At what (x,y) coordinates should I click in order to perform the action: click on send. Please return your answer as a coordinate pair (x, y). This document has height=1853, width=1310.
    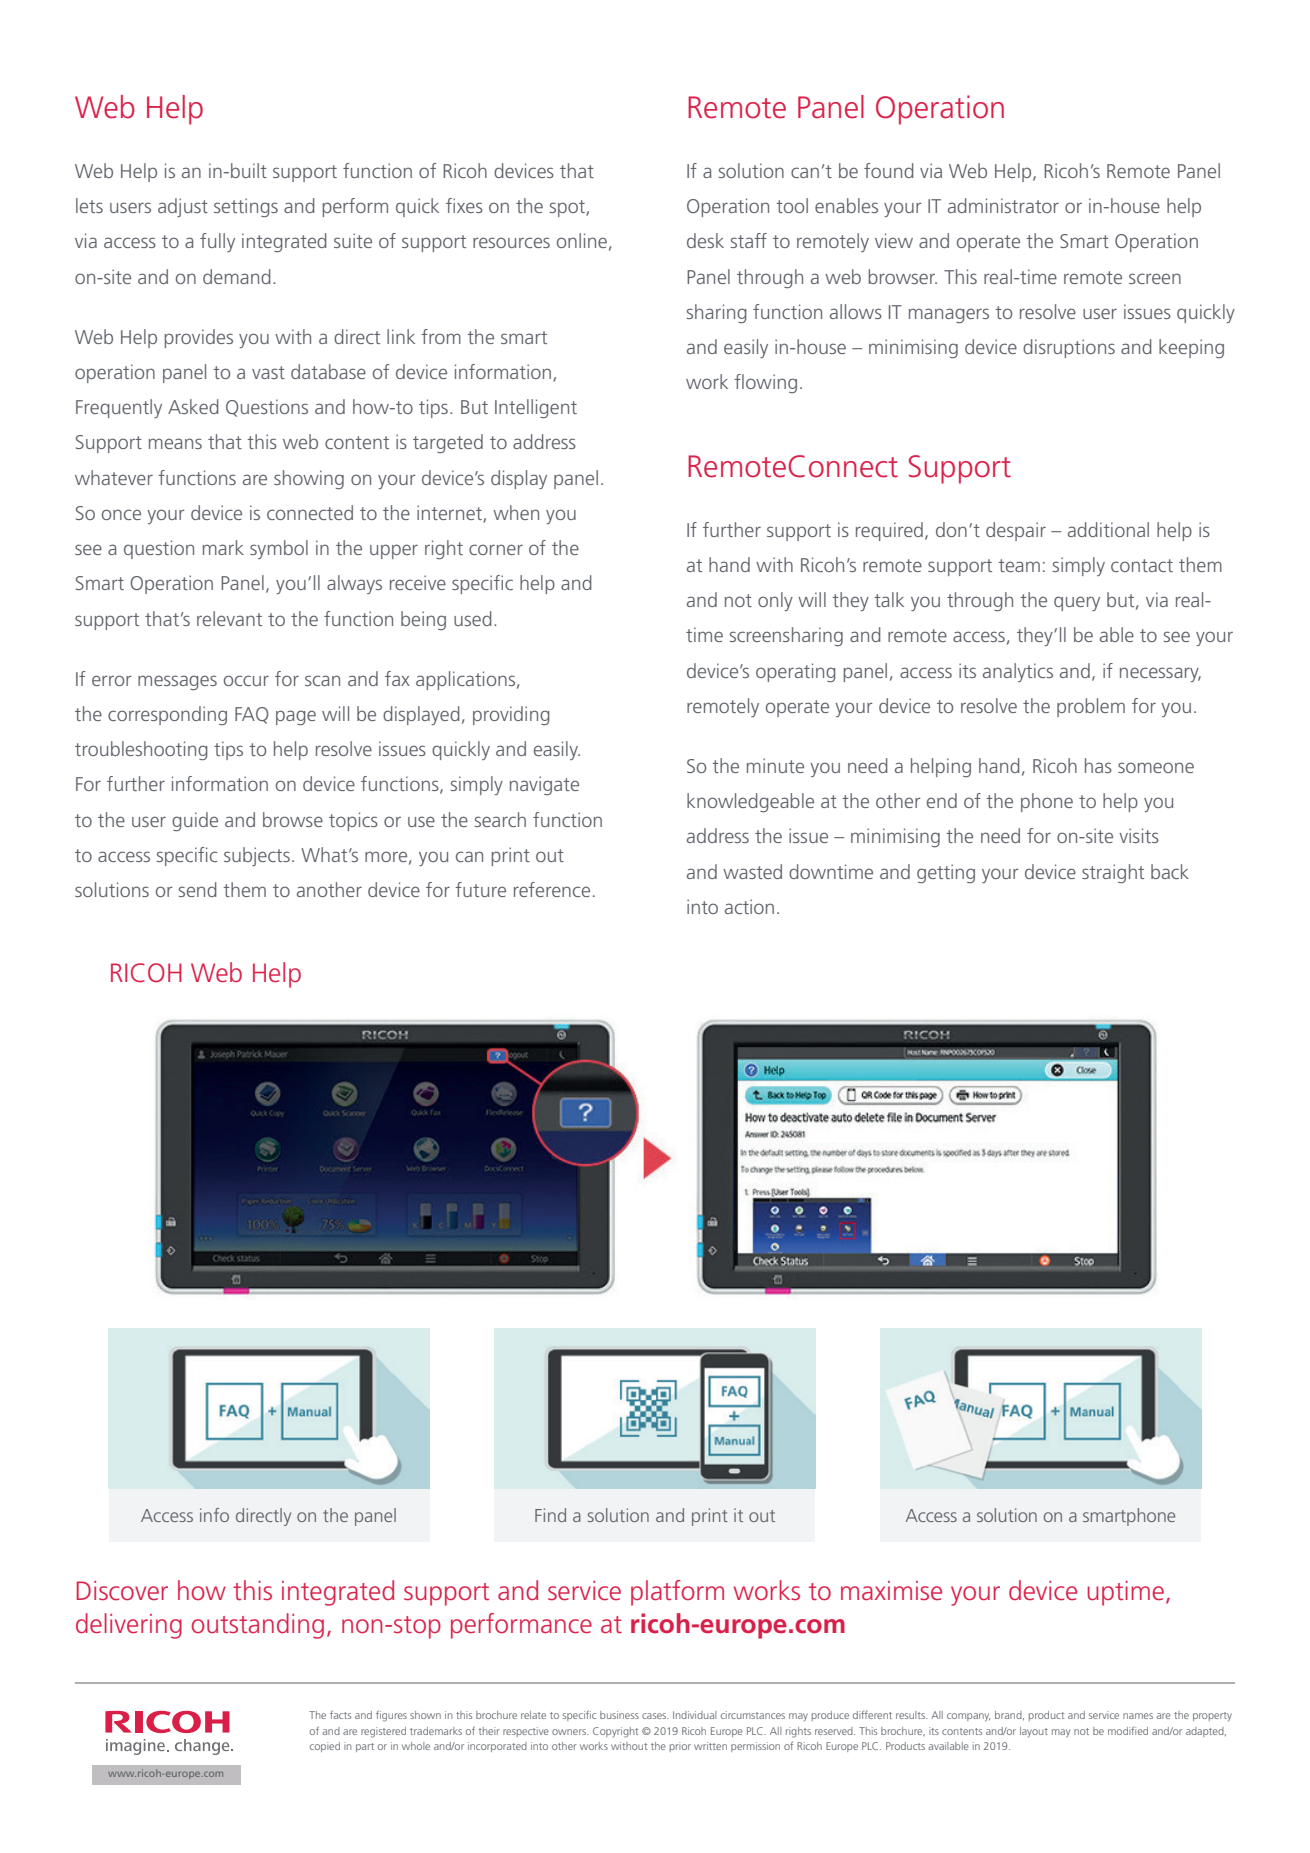
    Looking at the image, I should click on (198, 889).
